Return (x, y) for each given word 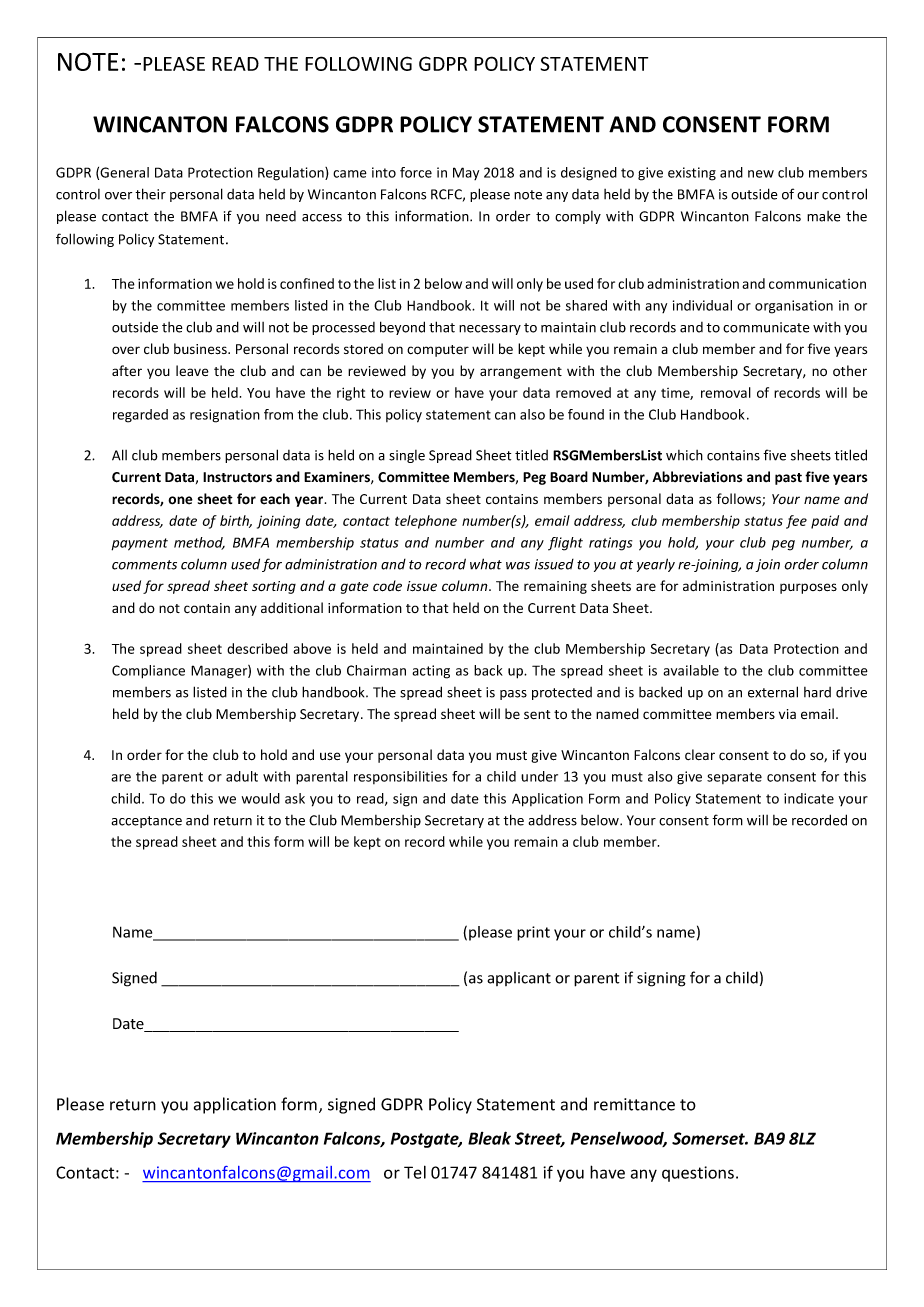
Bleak (489, 1138)
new (761, 174)
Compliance (148, 672)
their (150, 194)
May (466, 173)
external (773, 692)
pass (513, 695)
